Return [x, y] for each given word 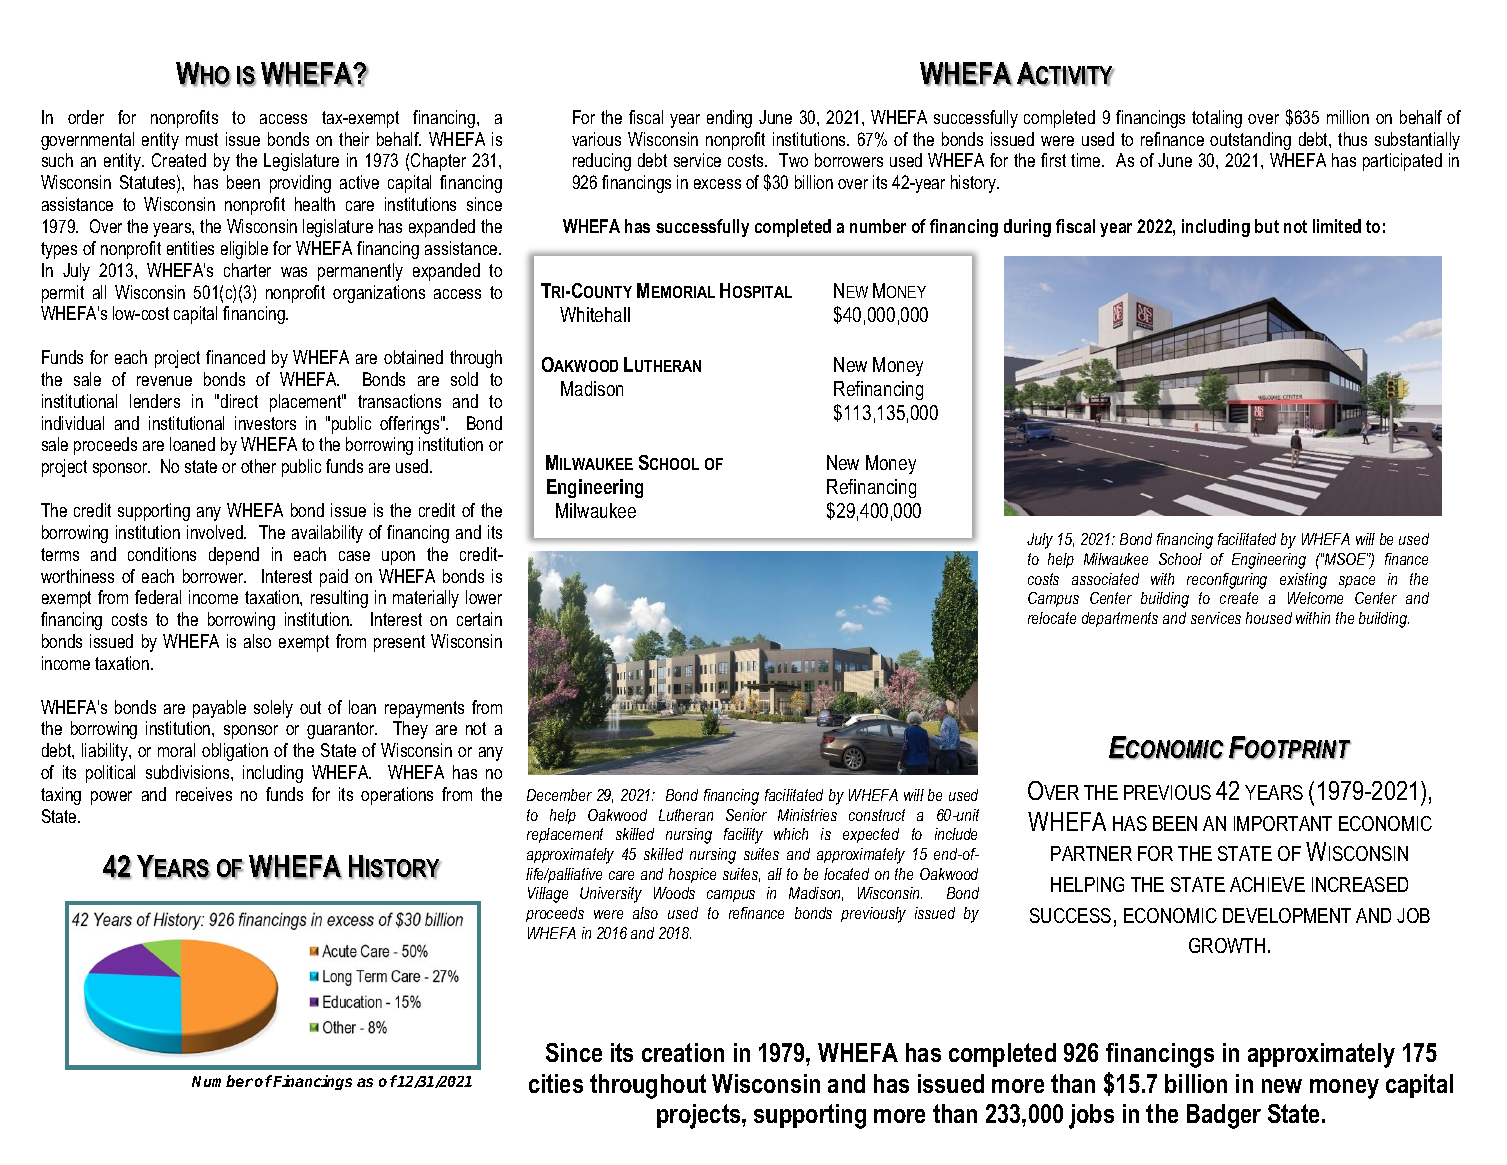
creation [683, 1052]
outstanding [1250, 141]
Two [793, 160]
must [202, 139]
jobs [1091, 1116]
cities [556, 1083]
